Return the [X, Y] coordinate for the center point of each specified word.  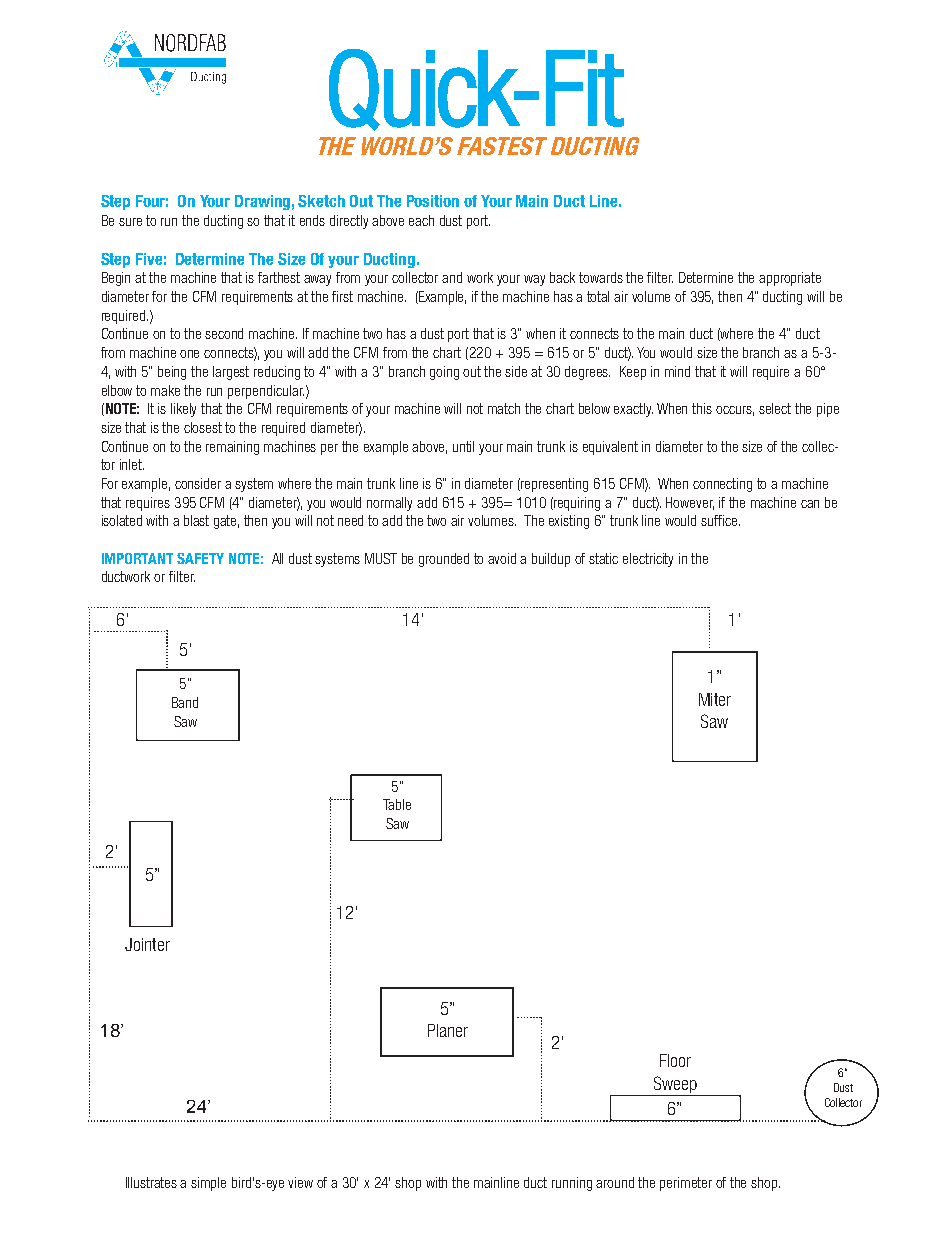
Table [397, 804]
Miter [715, 699]
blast [196, 520]
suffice [720, 520]
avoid [502, 558]
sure [130, 222]
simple [208, 1184]
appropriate [790, 279]
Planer [448, 1030]
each [421, 220]
